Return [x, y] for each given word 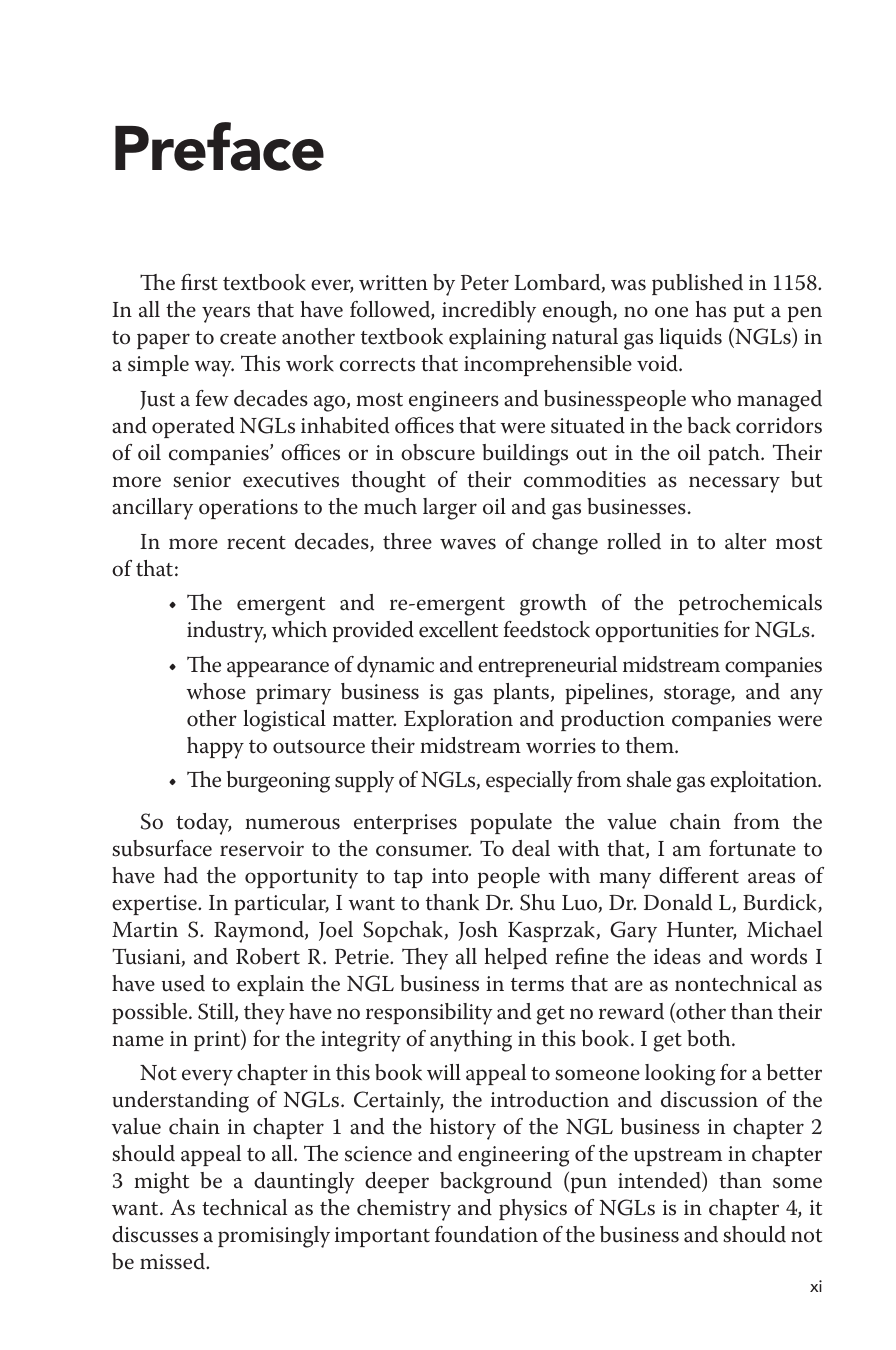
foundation [486, 1234]
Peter [485, 283]
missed [174, 1261]
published [697, 284]
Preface [219, 146]
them [651, 745]
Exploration [458, 720]
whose [216, 691]
